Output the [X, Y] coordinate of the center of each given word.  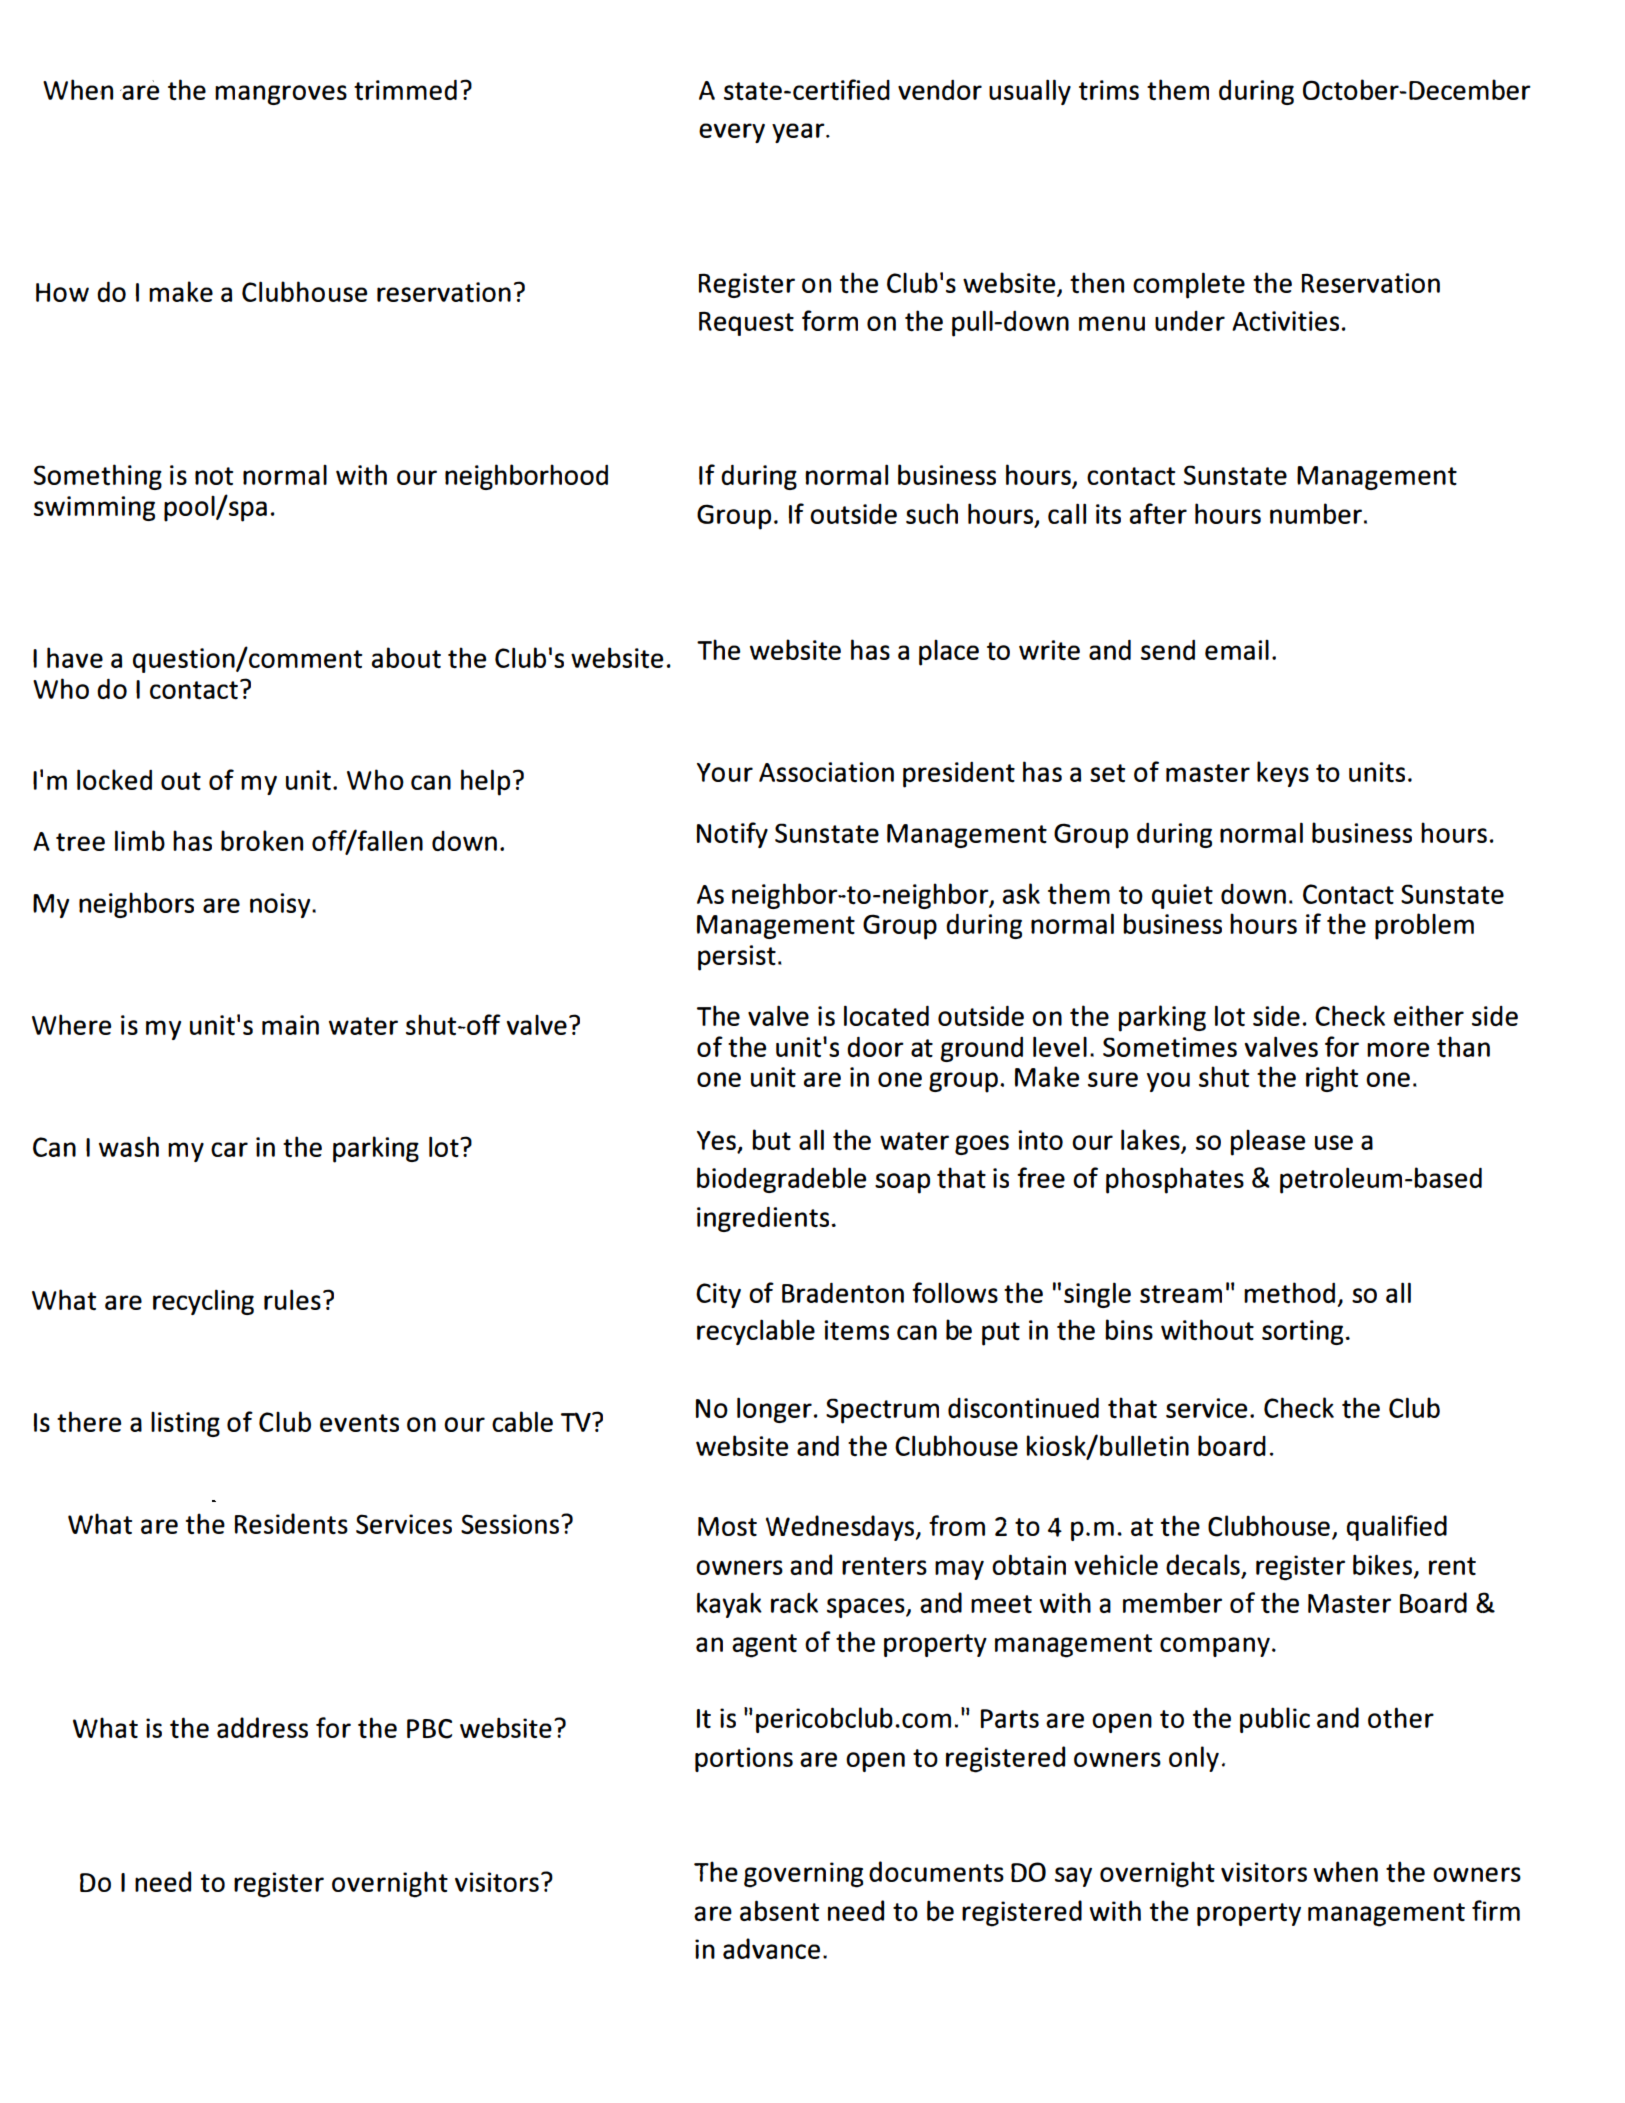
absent [779, 1910]
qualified [1397, 1528]
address [262, 1727]
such [932, 513]
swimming [94, 508]
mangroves [281, 95]
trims [1109, 90]
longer [774, 1410]
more [1398, 1049]
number [1316, 513]
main [290, 1025]
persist [737, 958]
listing [185, 1424]
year [799, 133]
